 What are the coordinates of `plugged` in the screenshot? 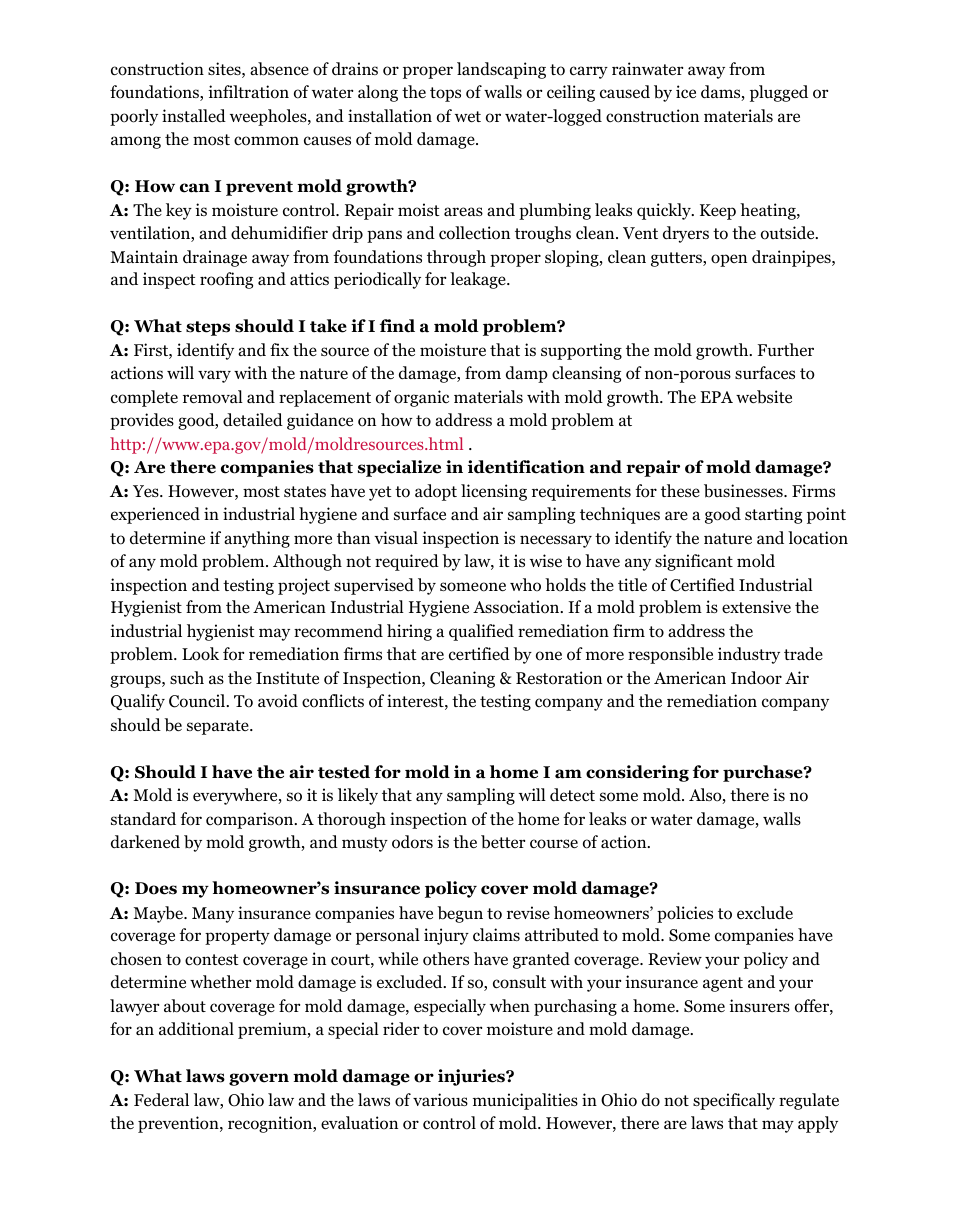 It's located at (779, 93).
